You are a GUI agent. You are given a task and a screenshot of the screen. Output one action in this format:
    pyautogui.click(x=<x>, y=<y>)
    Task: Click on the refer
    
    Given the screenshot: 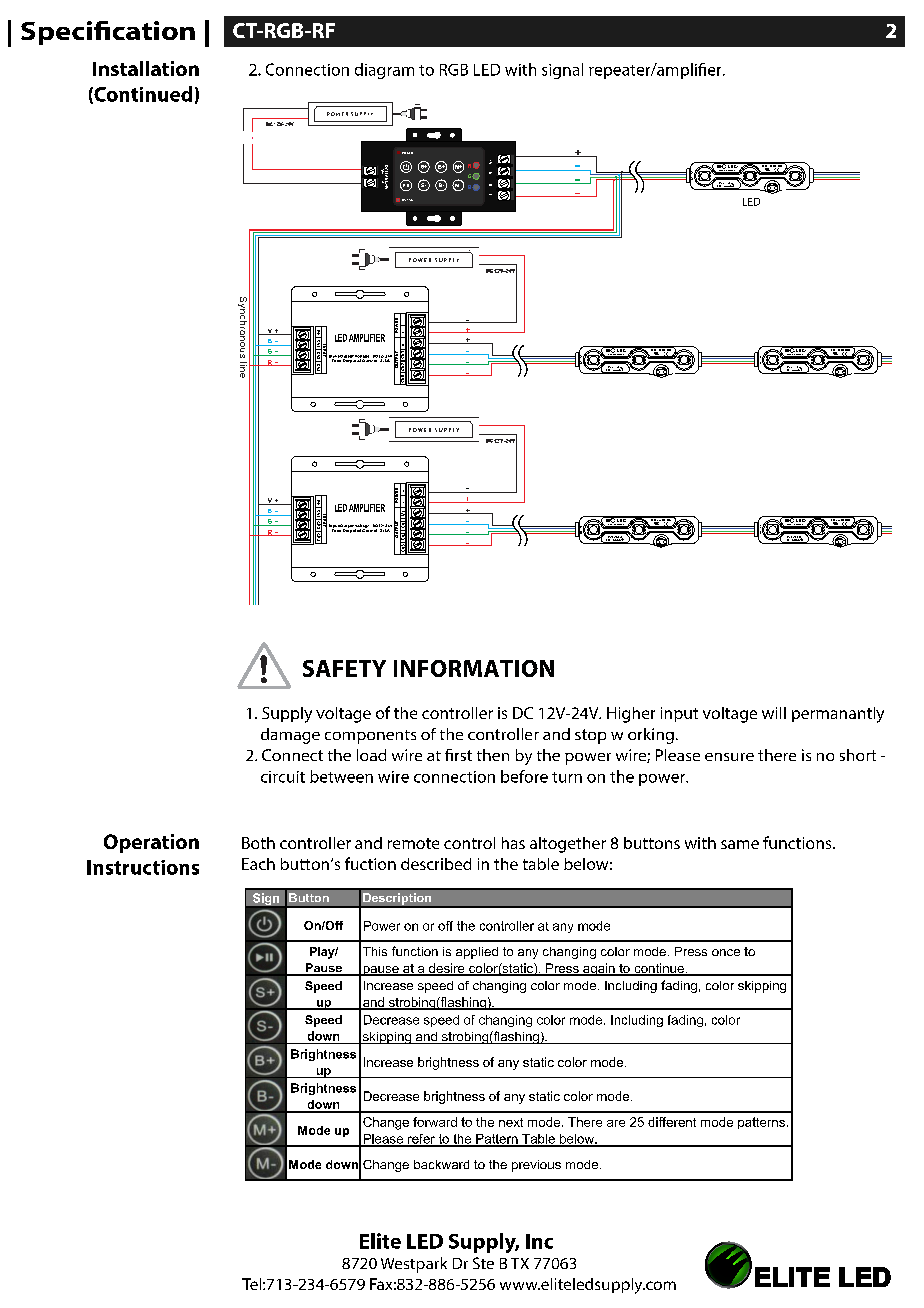 What is the action you would take?
    pyautogui.click(x=421, y=1140)
